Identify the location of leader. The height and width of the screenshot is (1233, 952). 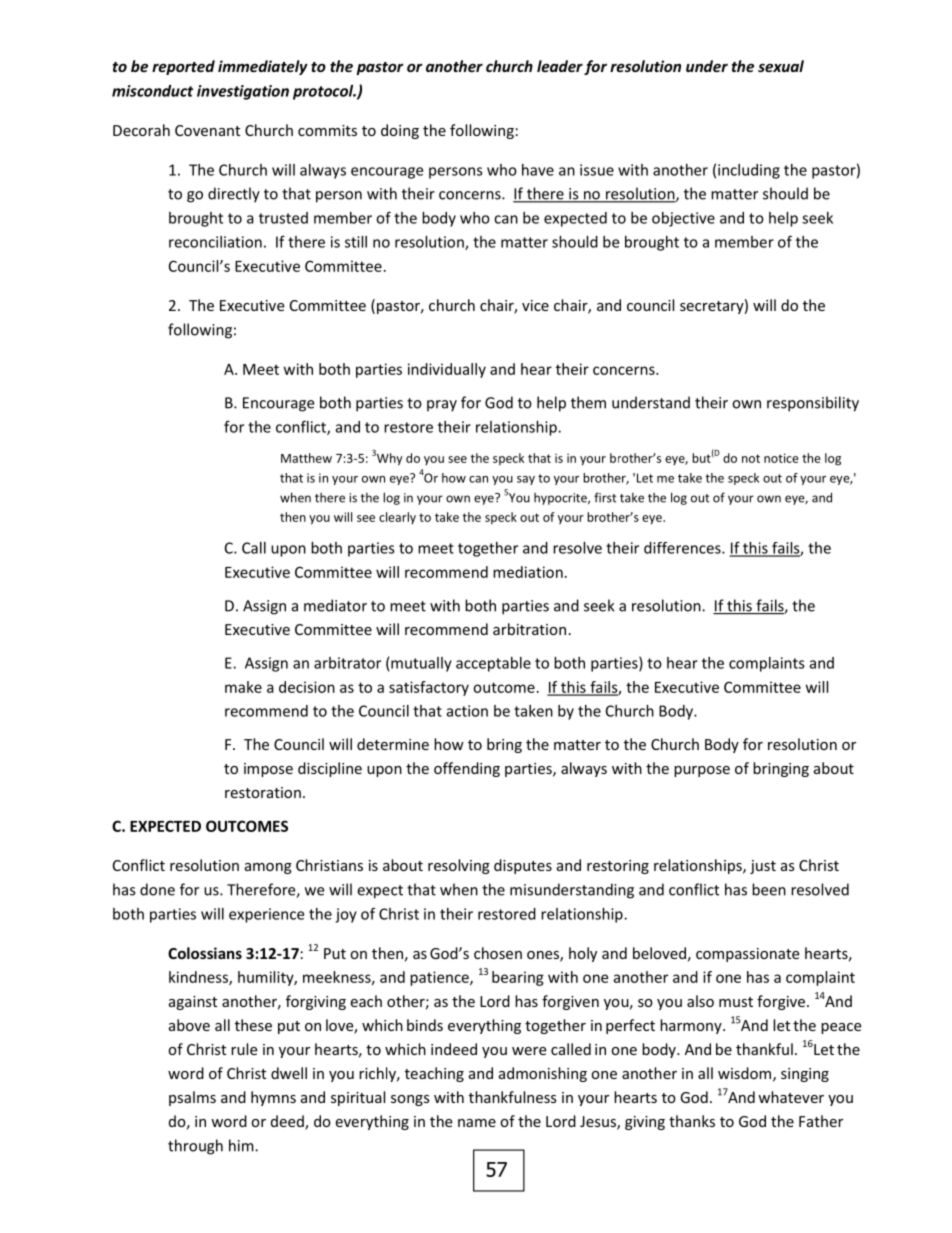
(560, 66).
